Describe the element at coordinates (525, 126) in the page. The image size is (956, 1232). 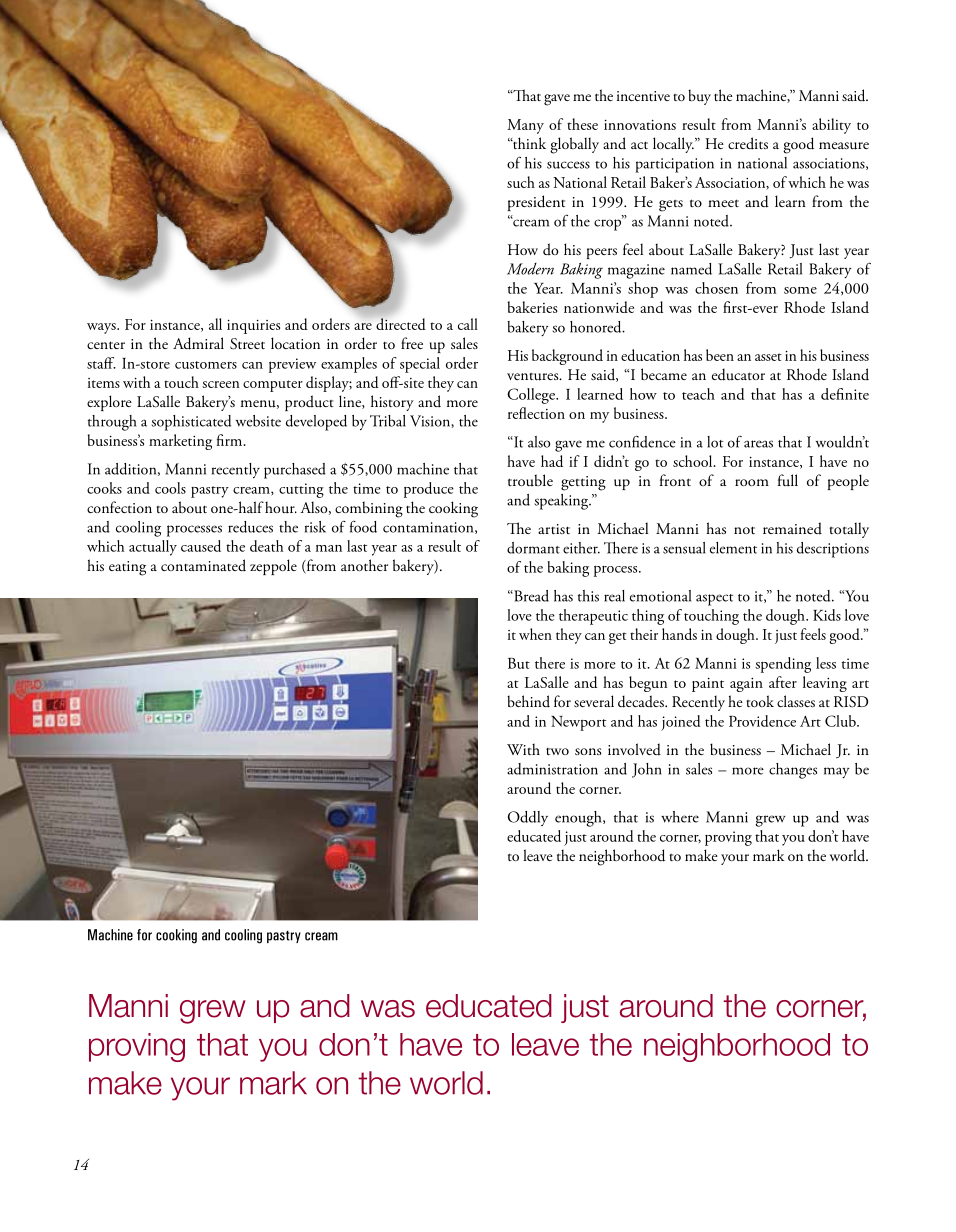
I see `Many` at that location.
